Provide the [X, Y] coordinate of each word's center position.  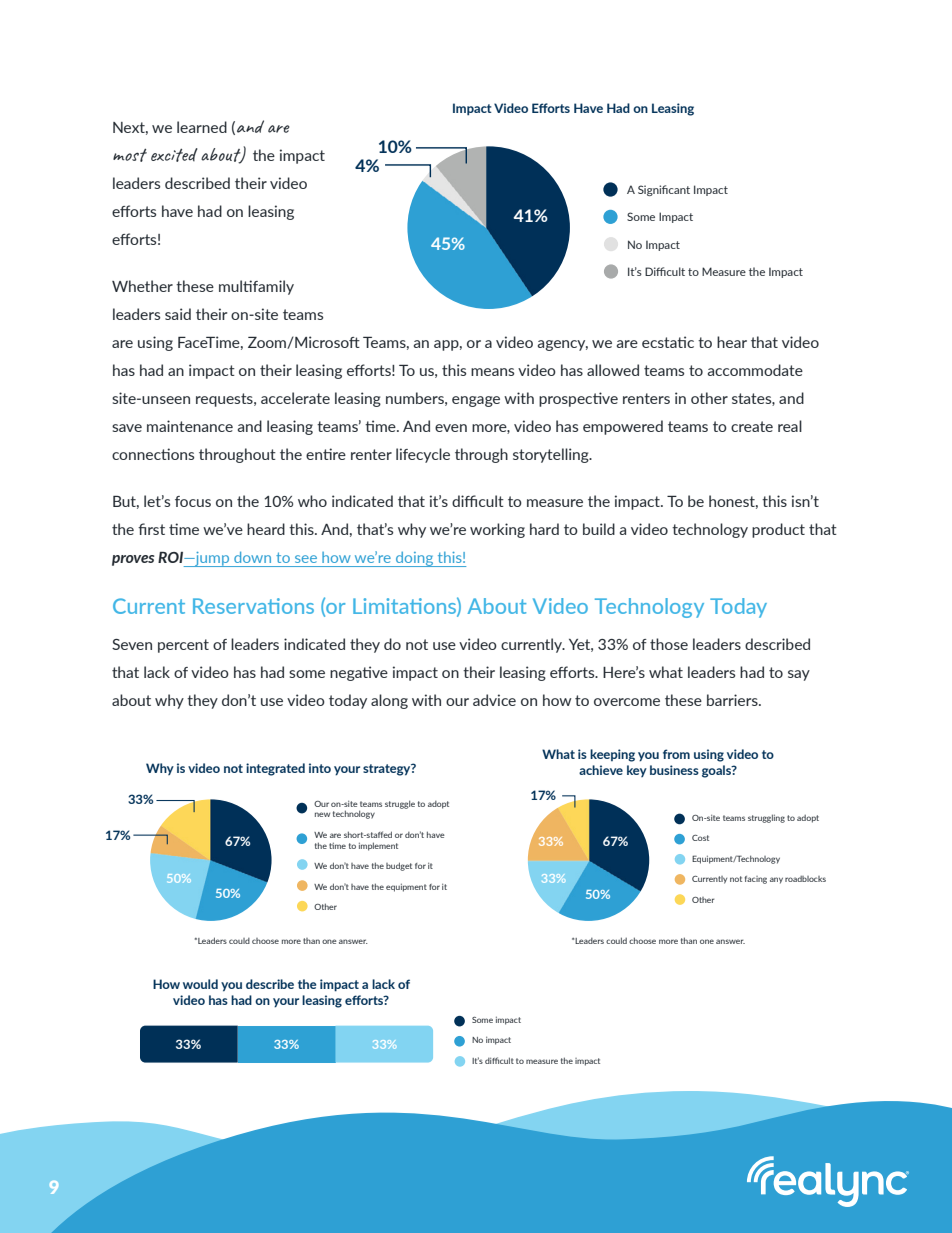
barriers [733, 700]
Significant [664, 190]
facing [756, 880]
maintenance [190, 426]
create [752, 426]
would [200, 984]
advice [494, 700]
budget [399, 866]
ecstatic [668, 342]
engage [476, 401]
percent [183, 646]
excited [174, 155]
